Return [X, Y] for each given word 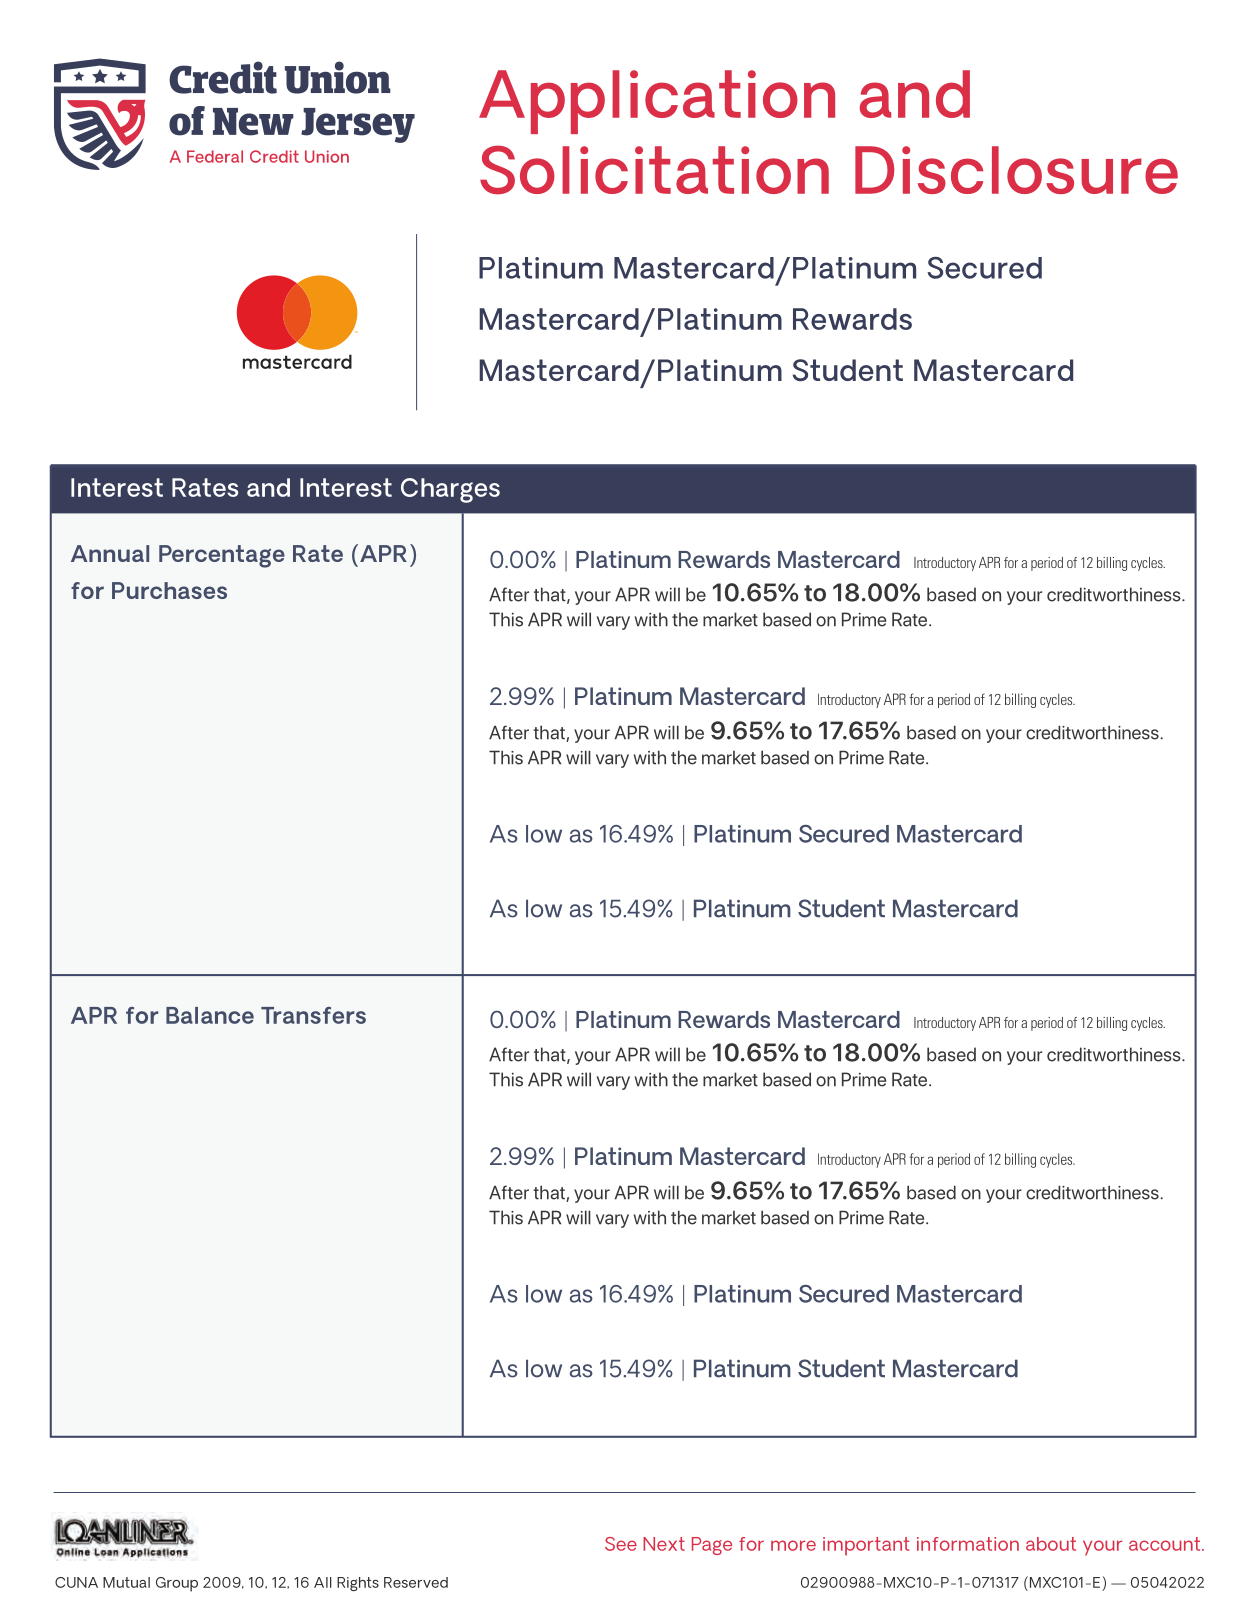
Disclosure [1016, 170]
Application [657, 102]
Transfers [313, 1015]
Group [177, 1584]
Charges [450, 490]
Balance [210, 1015]
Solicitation [654, 170]
